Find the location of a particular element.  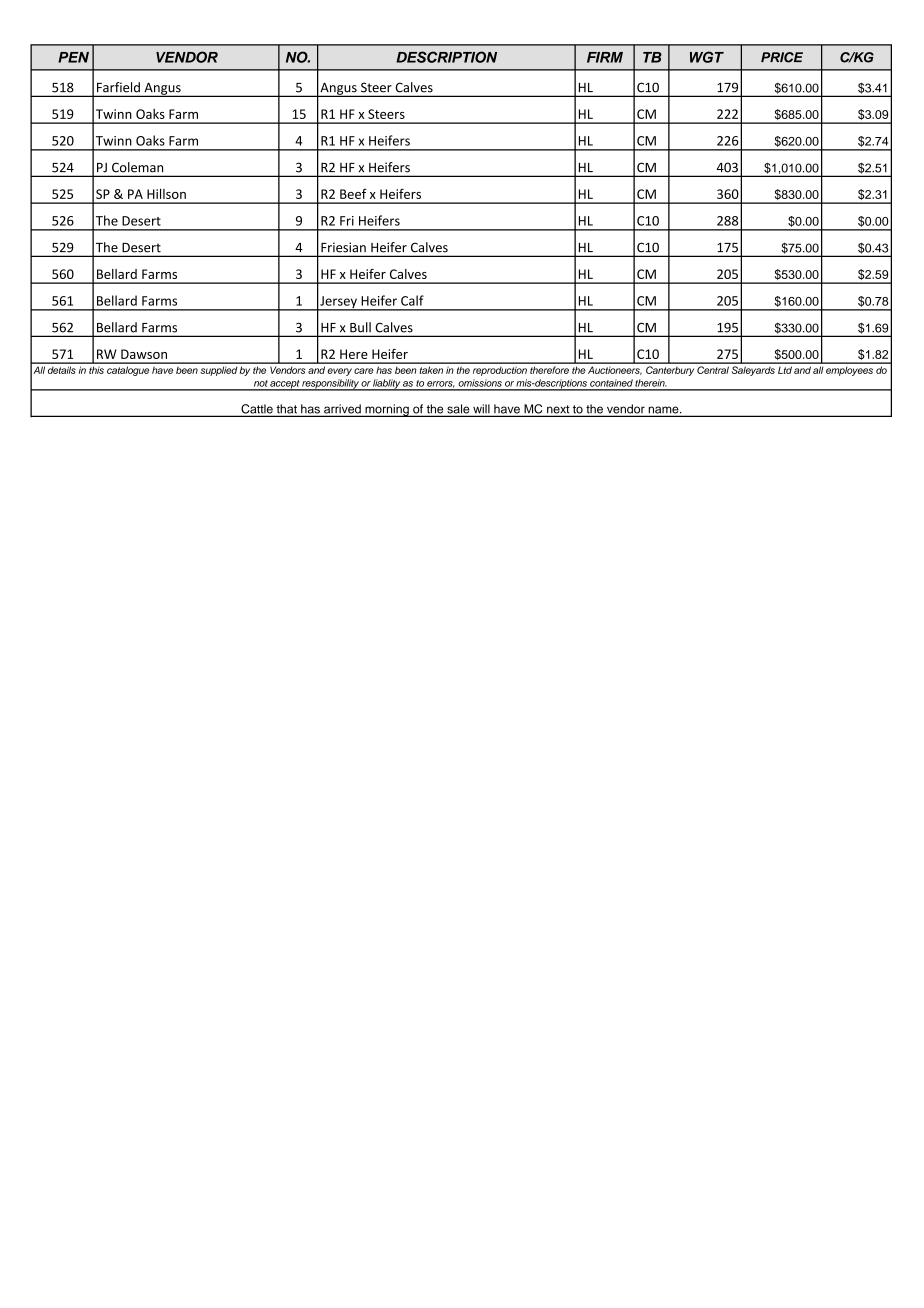

FIRM is located at coordinates (605, 57).
